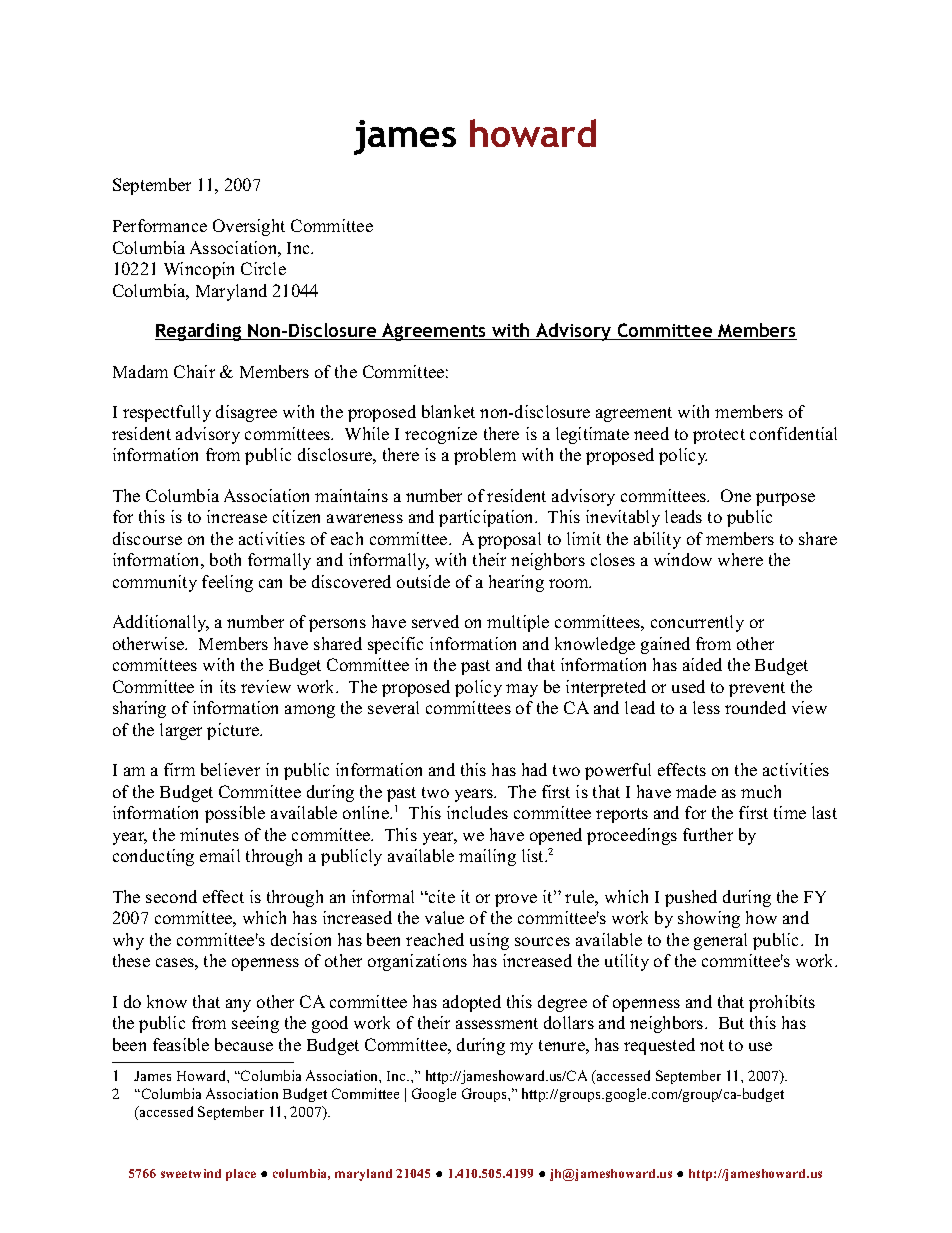 The height and width of the image is (1233, 952). Describe the element at coordinates (263, 268) in the image. I see `Circle` at that location.
